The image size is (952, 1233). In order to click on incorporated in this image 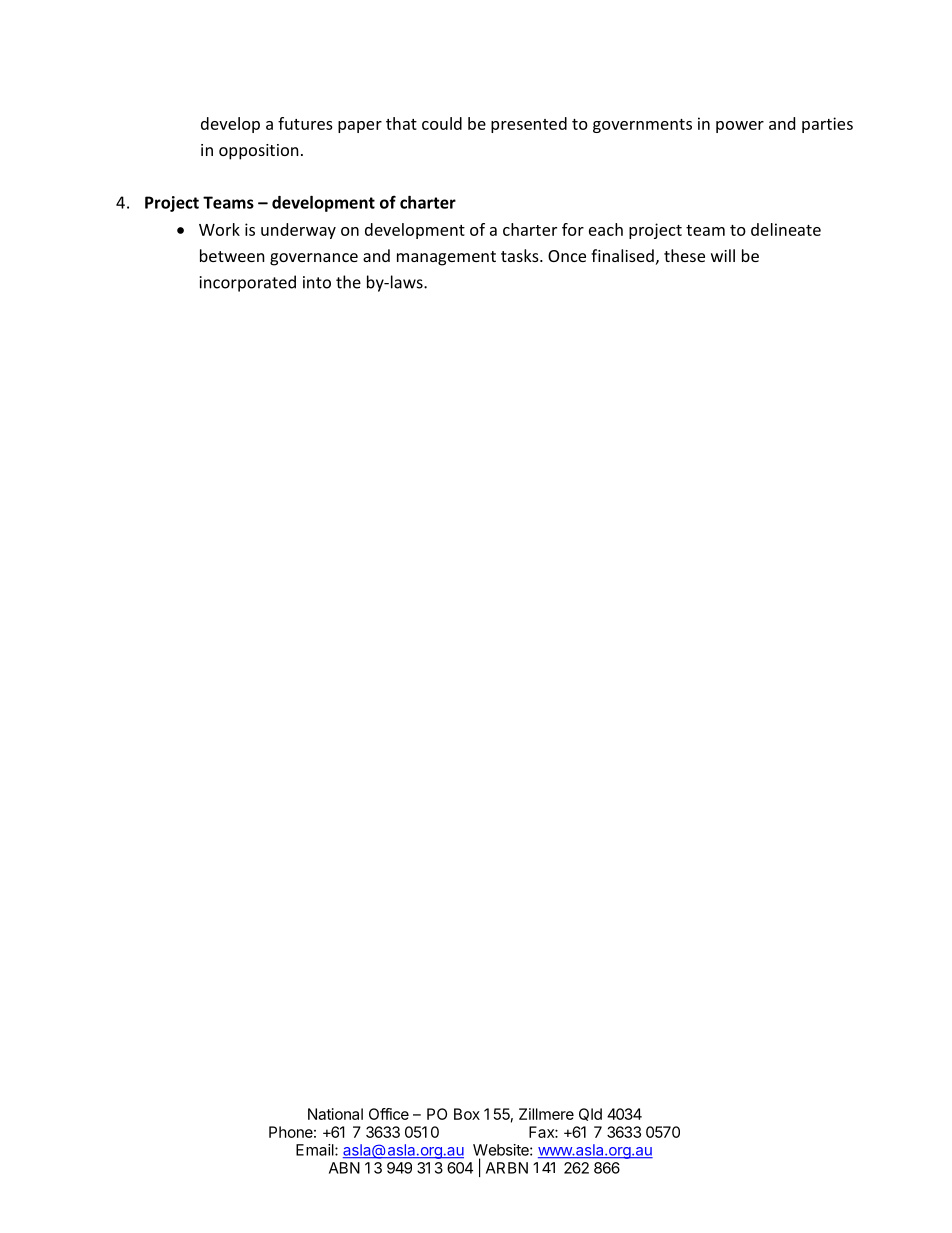, I will do `click(248, 283)`.
